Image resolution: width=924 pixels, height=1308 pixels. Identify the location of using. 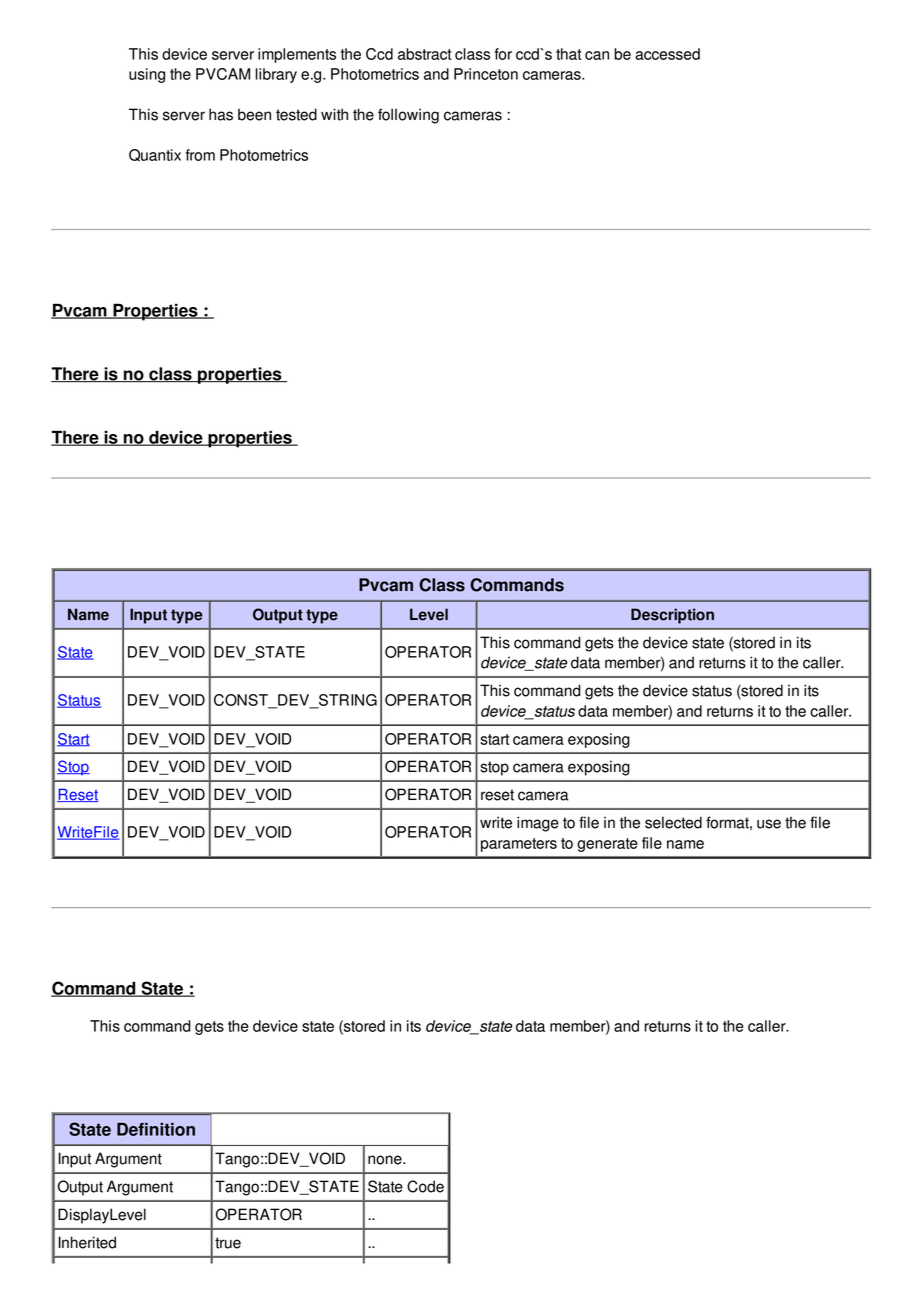
(147, 75).
